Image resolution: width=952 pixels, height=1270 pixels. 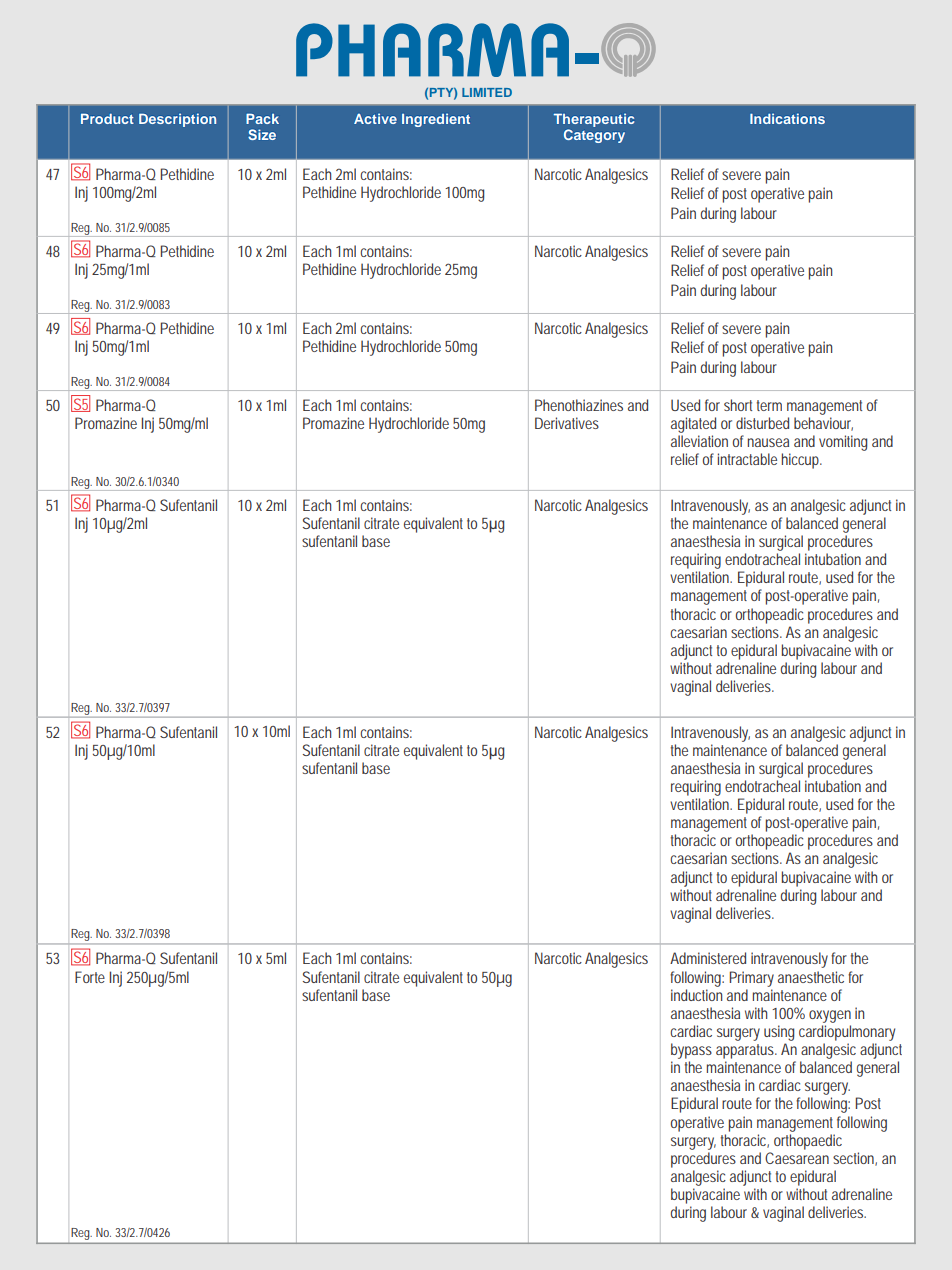 What do you see at coordinates (567, 423) in the screenshot?
I see `Derivatives` at bounding box center [567, 423].
